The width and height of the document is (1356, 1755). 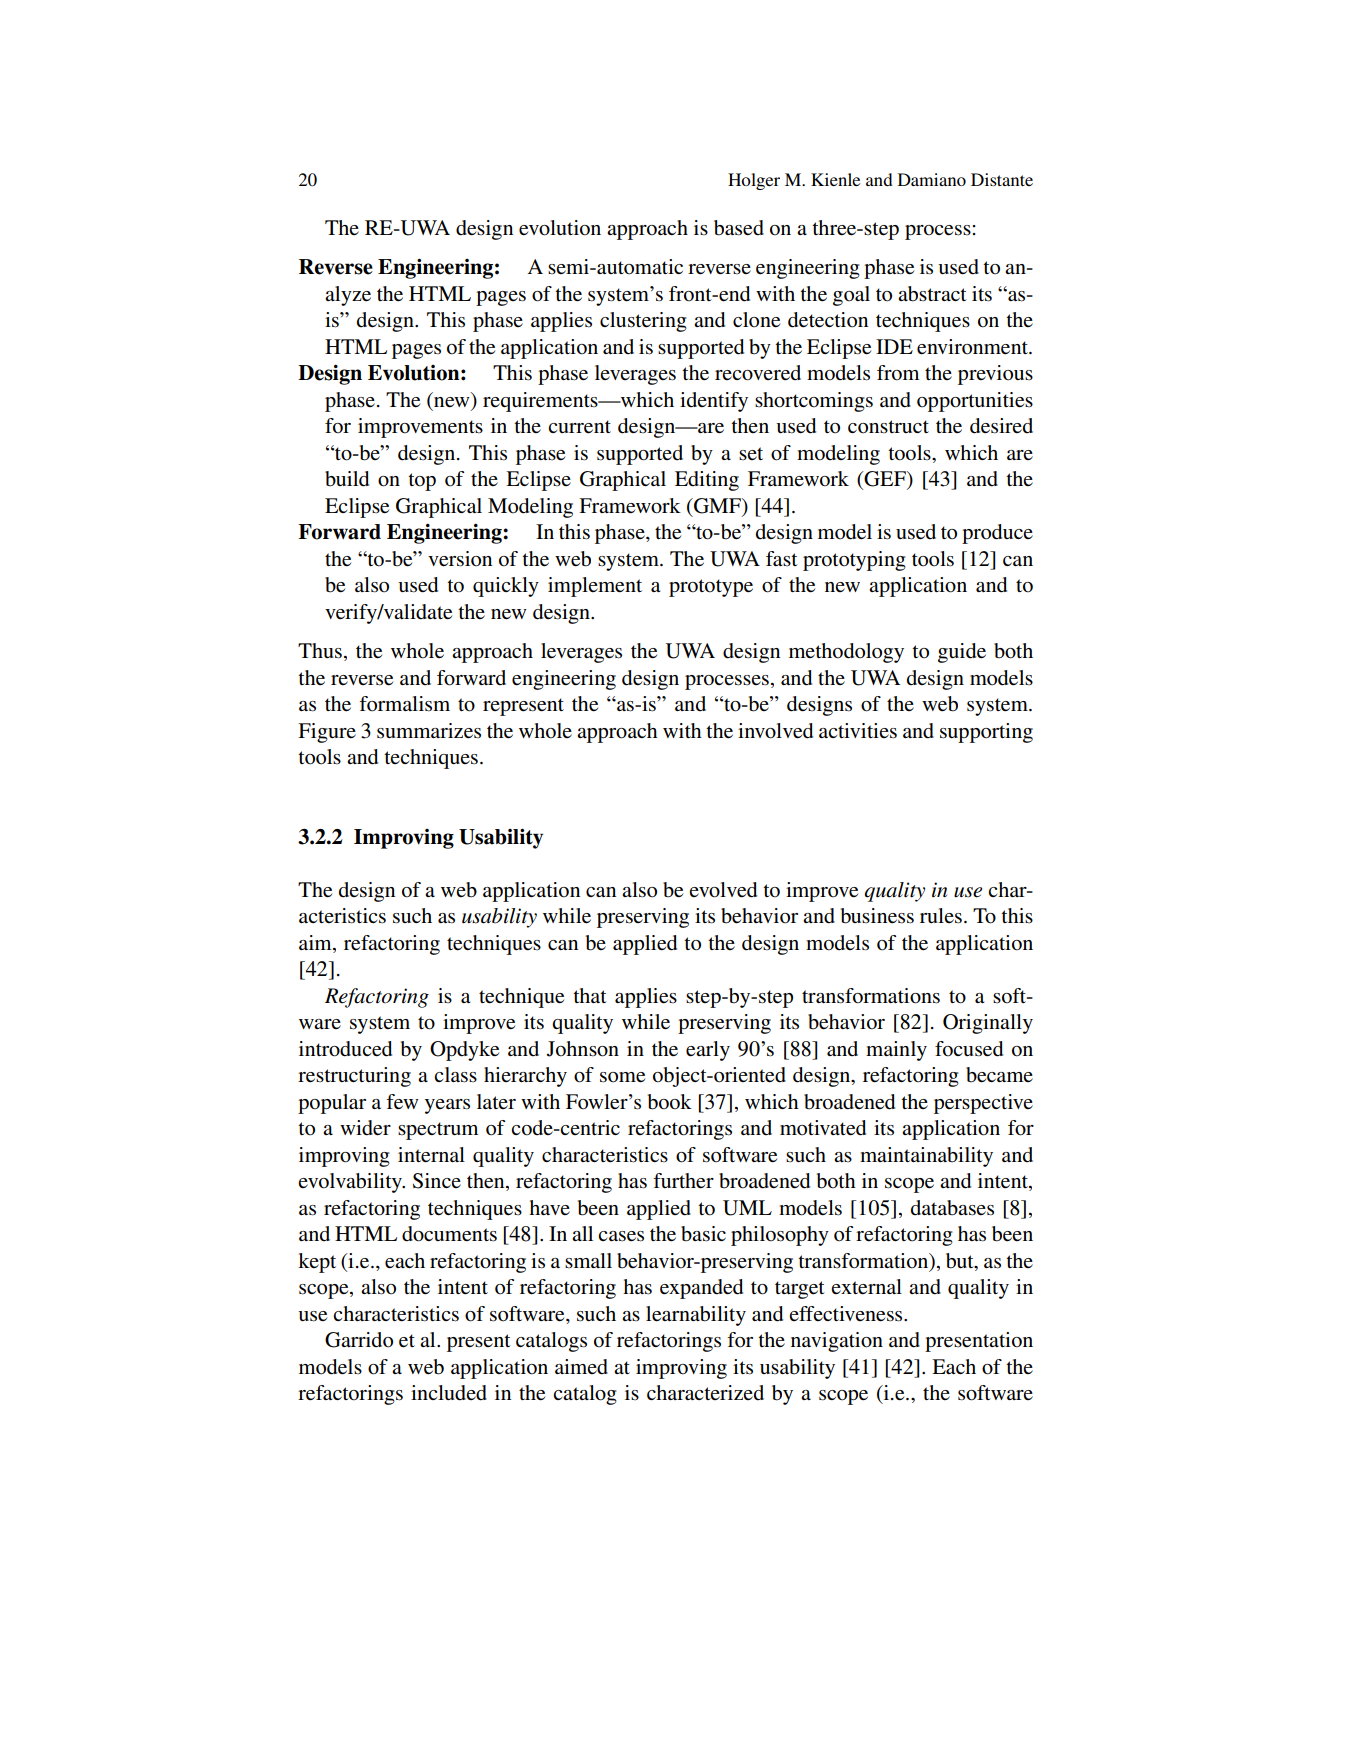 I want to click on GEF, so click(x=886, y=480).
